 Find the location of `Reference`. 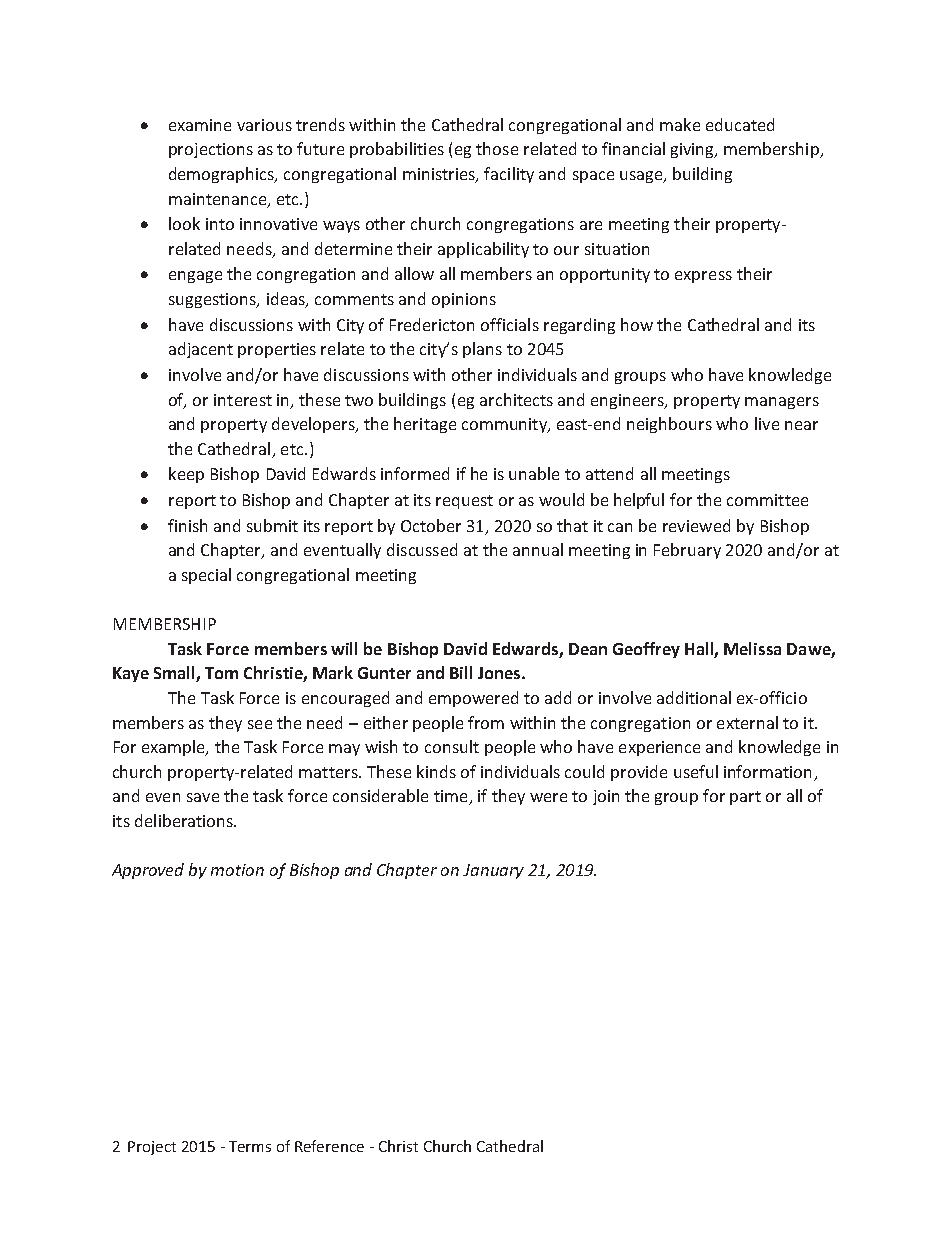

Reference is located at coordinates (329, 1146).
